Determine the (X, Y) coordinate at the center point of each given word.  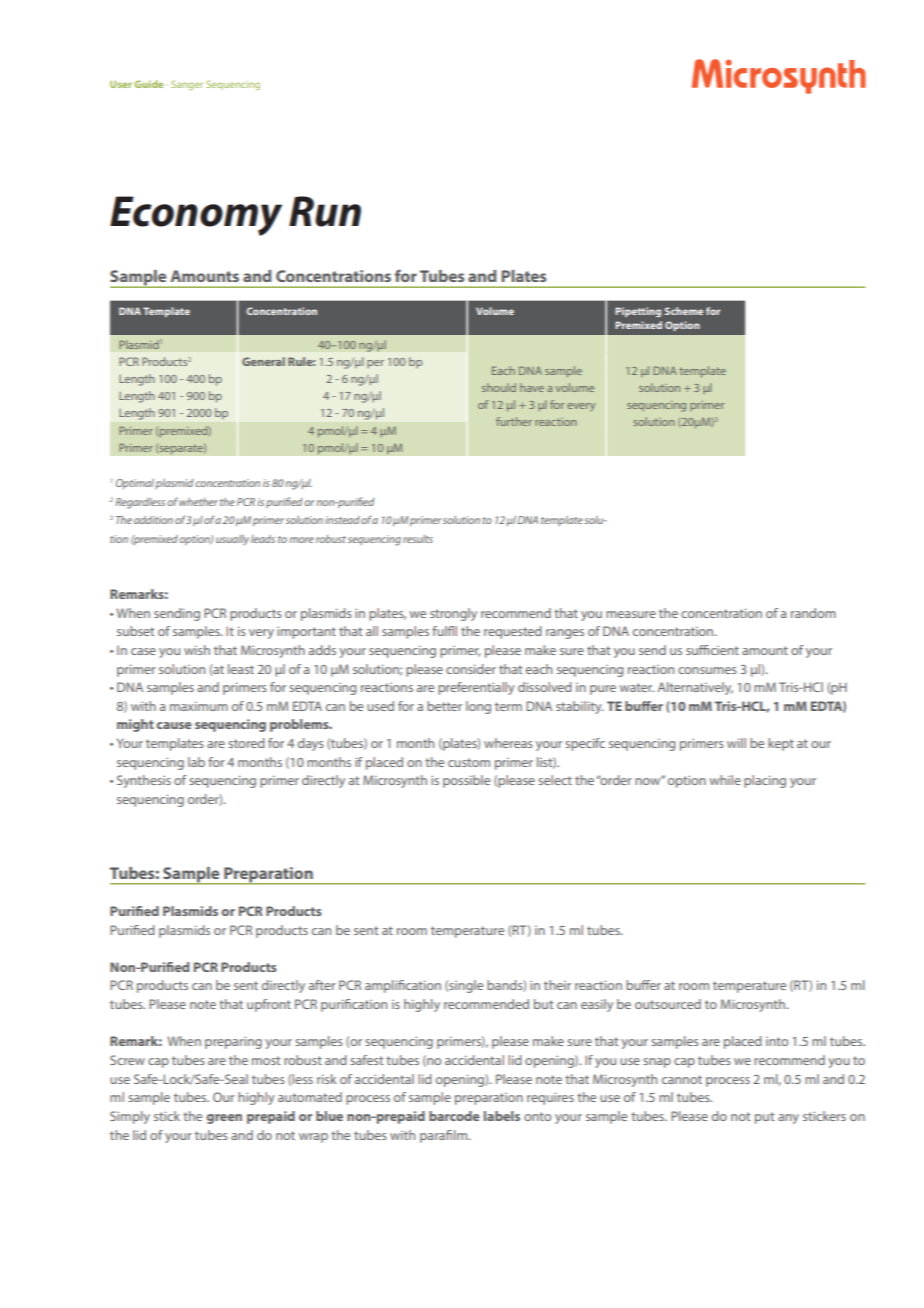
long (478, 707)
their (557, 985)
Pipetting (638, 312)
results (418, 539)
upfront (269, 1005)
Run (325, 211)
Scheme (684, 311)
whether (198, 502)
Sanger (187, 85)
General (263, 361)
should (499, 387)
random (813, 613)
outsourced (668, 1004)
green (224, 1119)
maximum (199, 706)
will (736, 743)
